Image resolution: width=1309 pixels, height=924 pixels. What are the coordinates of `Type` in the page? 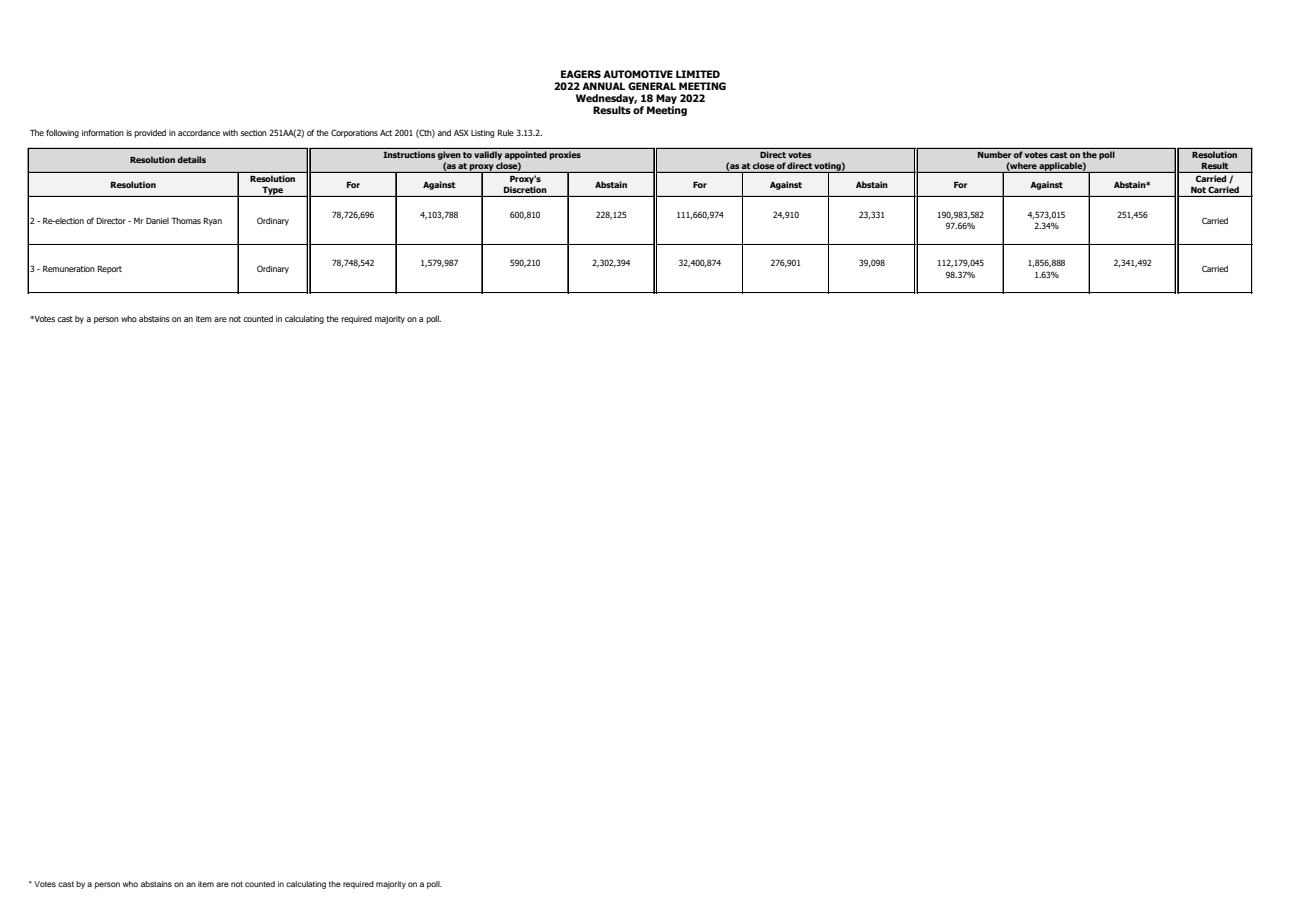 It's located at (272, 191).
